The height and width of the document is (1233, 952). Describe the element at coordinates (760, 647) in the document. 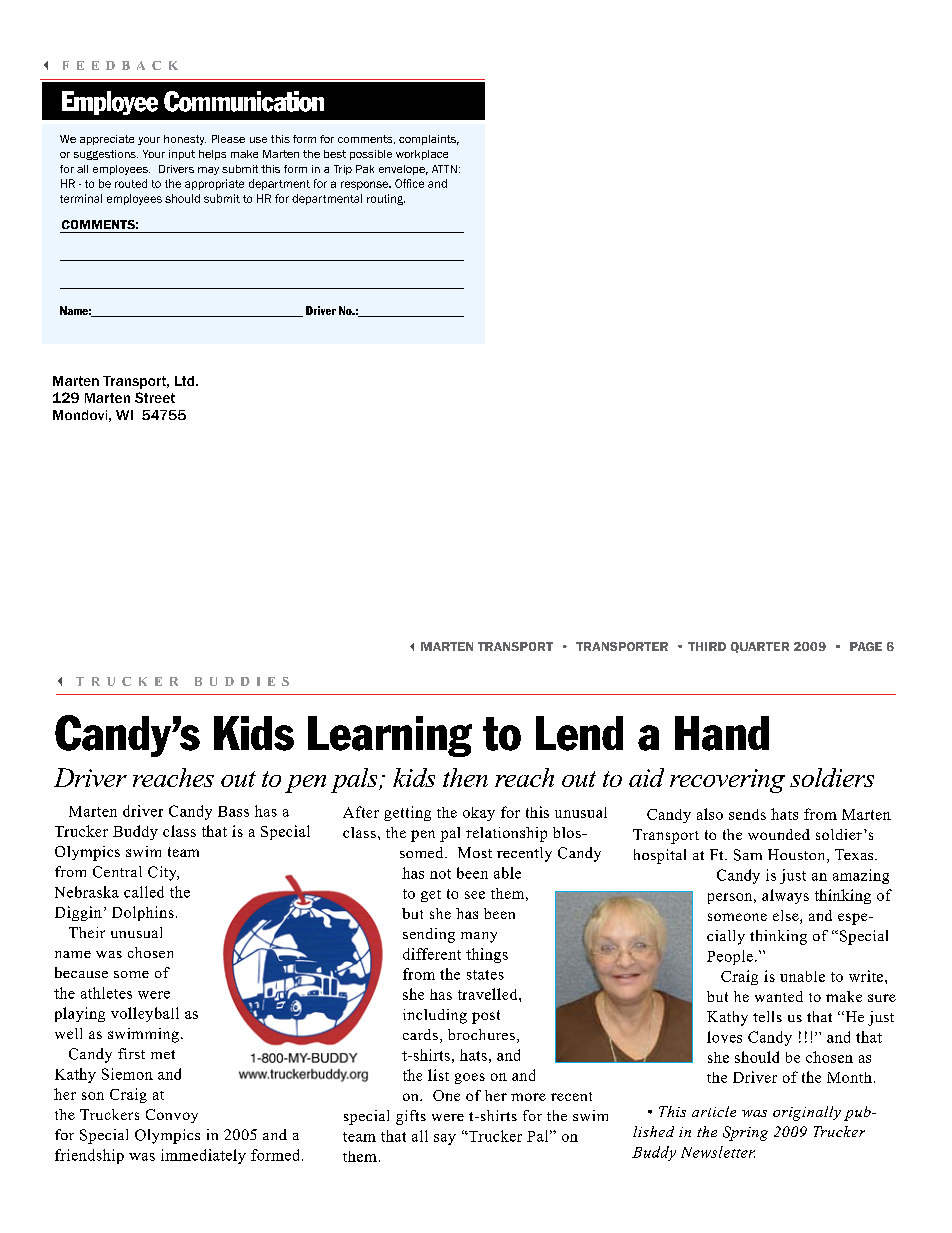

I see `QUARTER` at that location.
